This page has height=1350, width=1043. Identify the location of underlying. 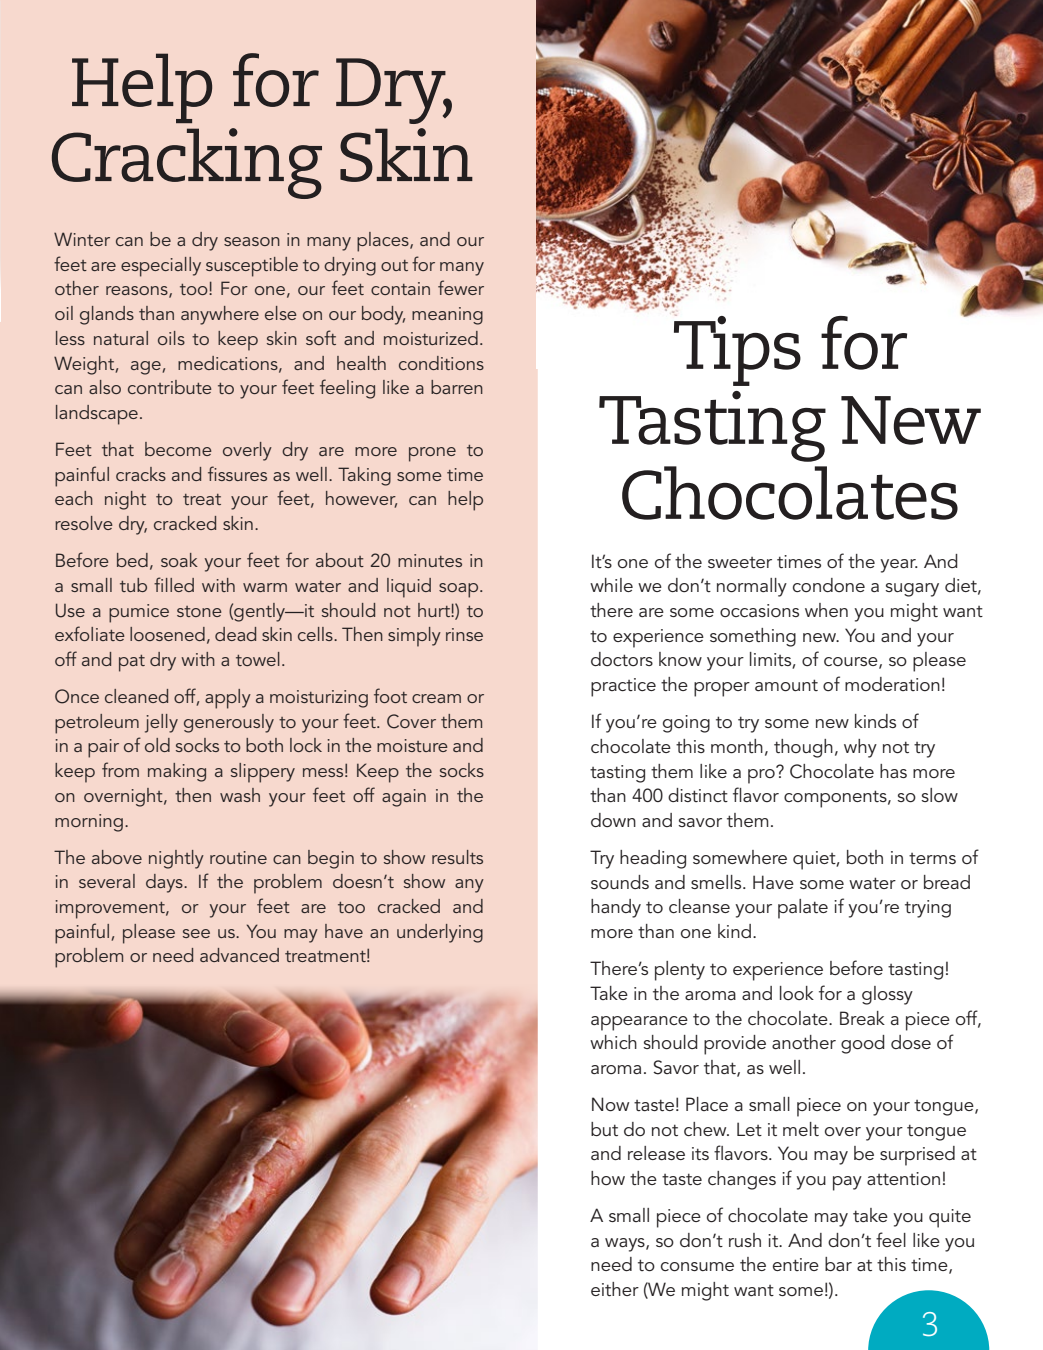
(440, 933).
